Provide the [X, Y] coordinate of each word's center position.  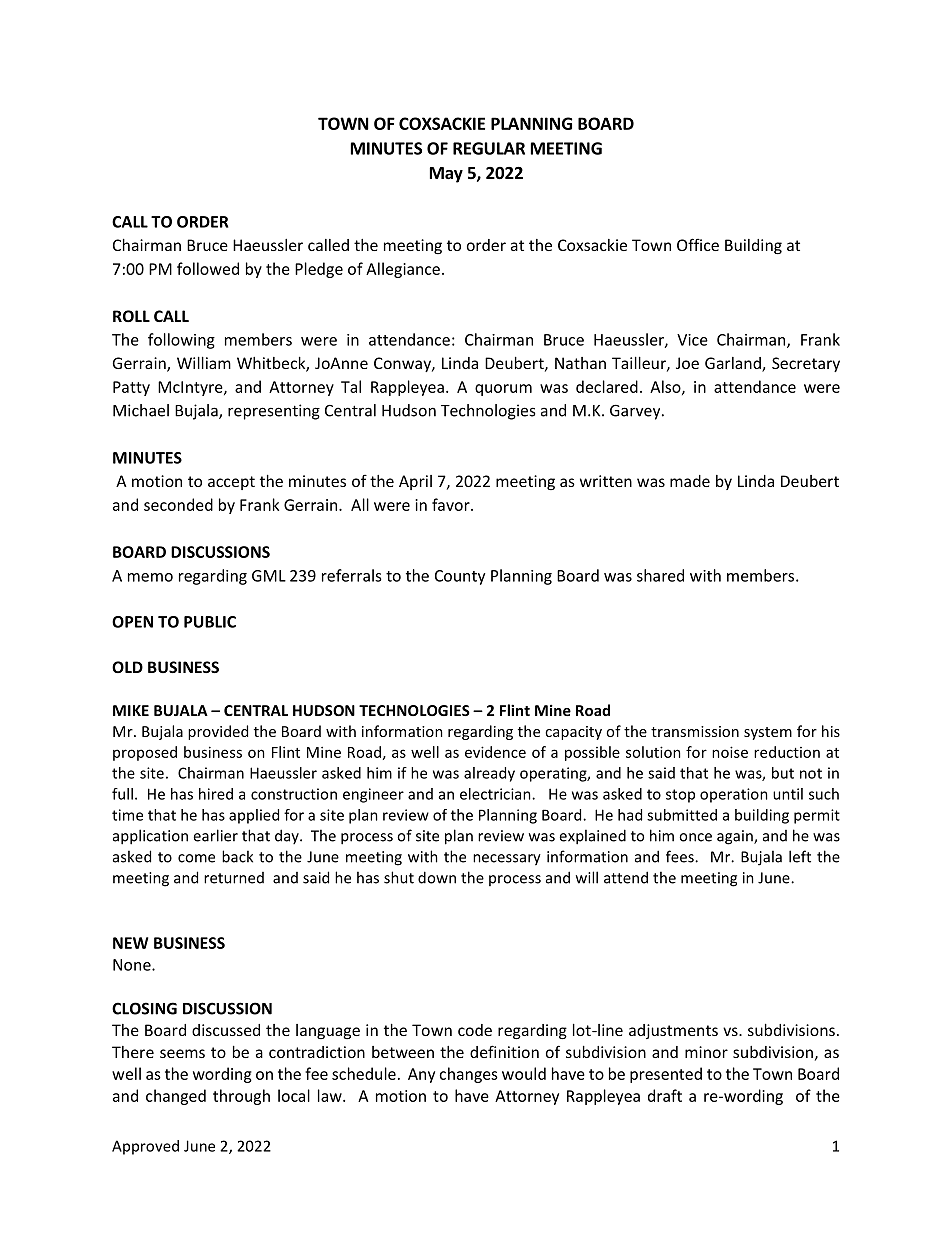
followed [208, 268]
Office [698, 244]
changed [176, 1097]
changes [468, 1075]
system [768, 733]
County [460, 577]
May [446, 175]
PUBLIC [210, 622]
